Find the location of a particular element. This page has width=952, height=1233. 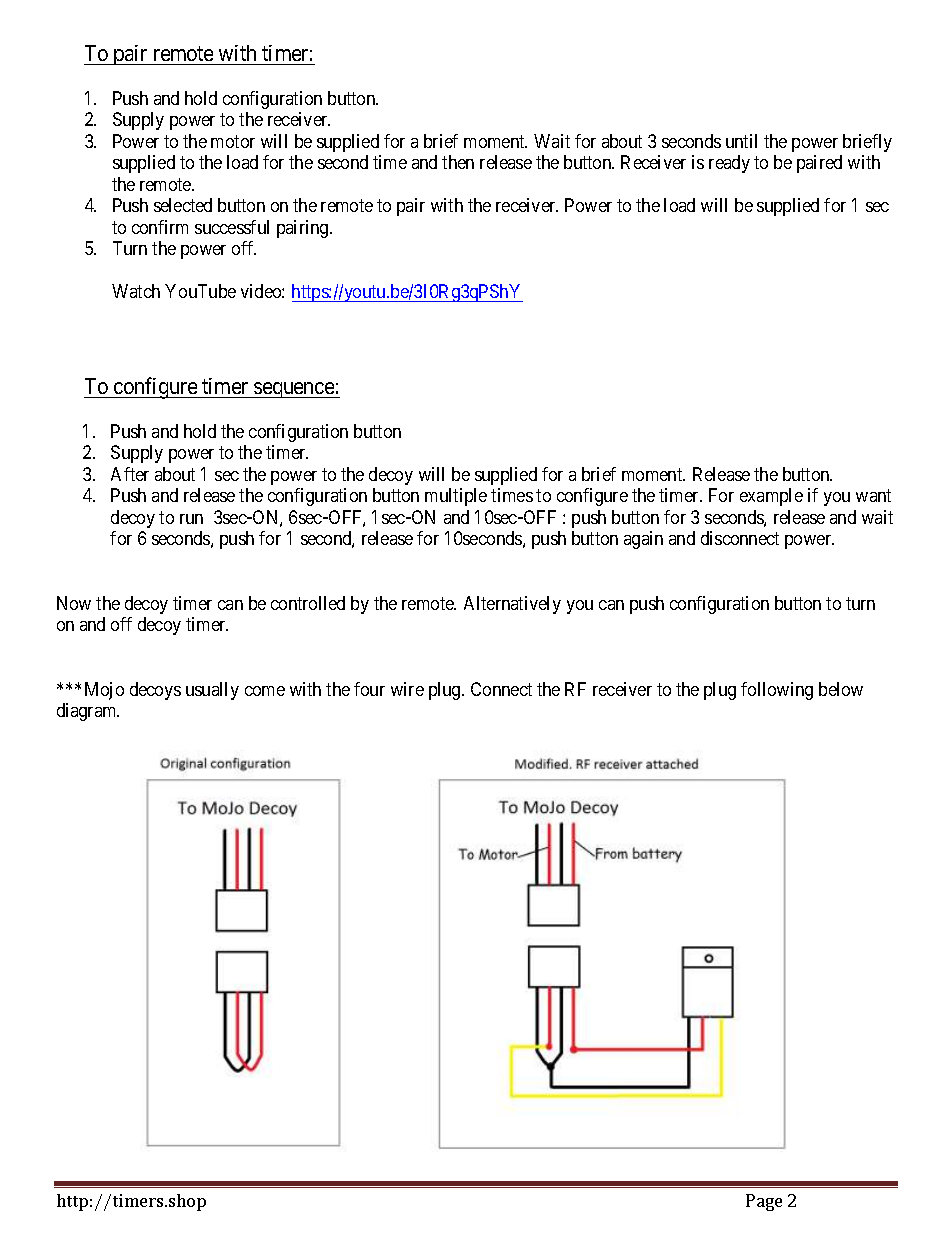

diagram is located at coordinates (88, 712).
